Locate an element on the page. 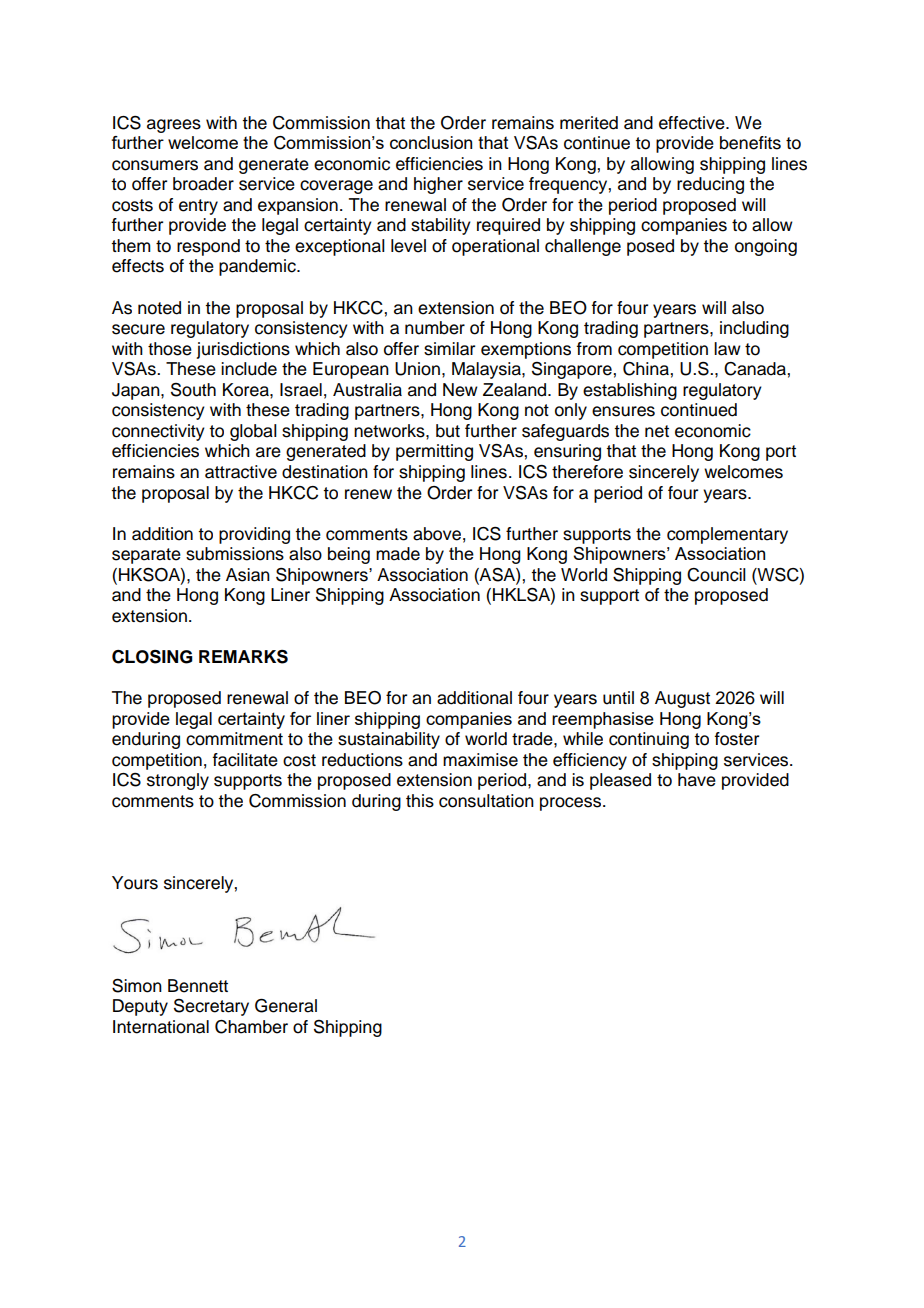 This page has width=924, height=1308. August is located at coordinates (682, 699).
